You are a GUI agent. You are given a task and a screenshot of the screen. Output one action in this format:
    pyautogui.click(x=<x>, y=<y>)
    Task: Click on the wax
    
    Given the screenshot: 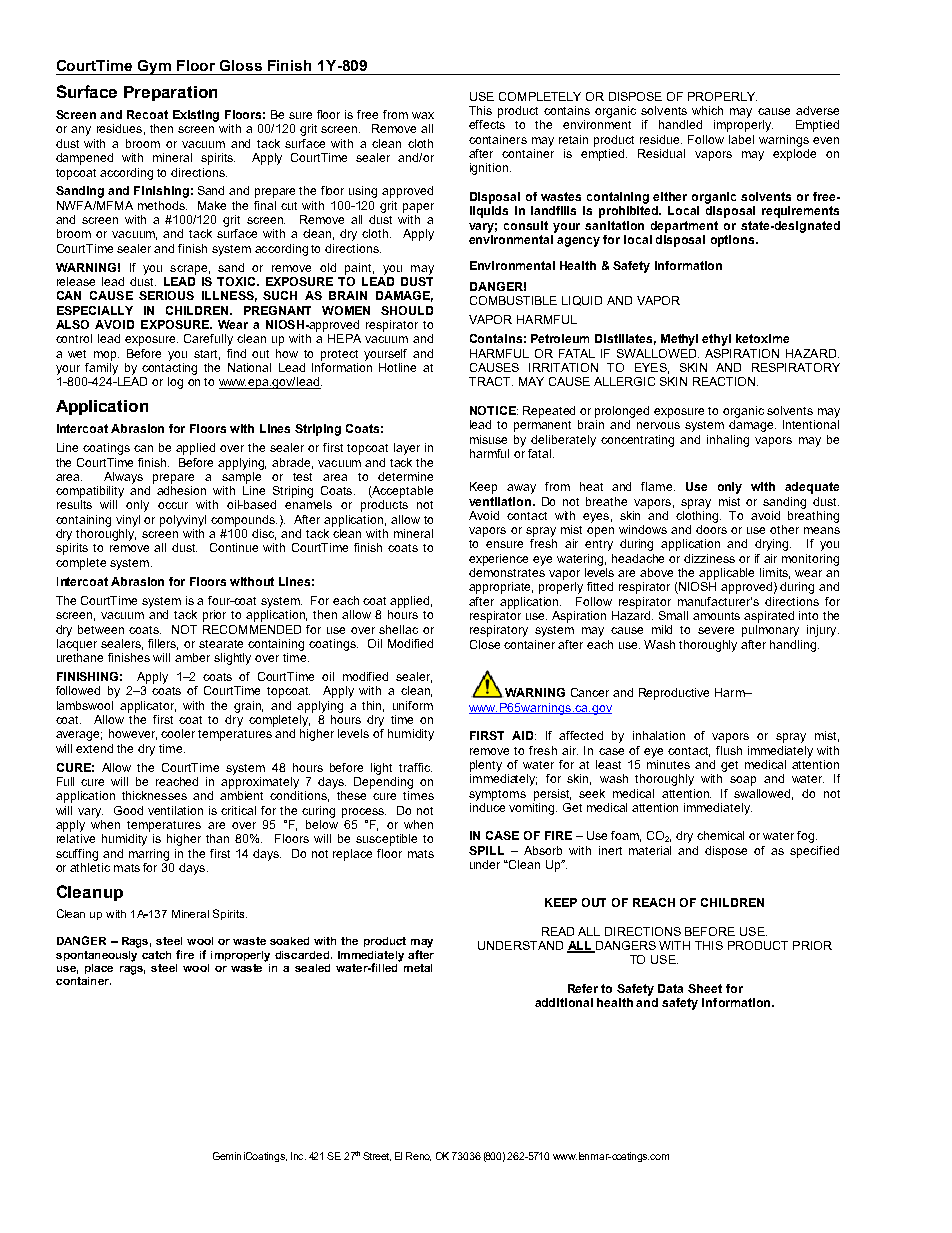 What is the action you would take?
    pyautogui.click(x=423, y=115)
